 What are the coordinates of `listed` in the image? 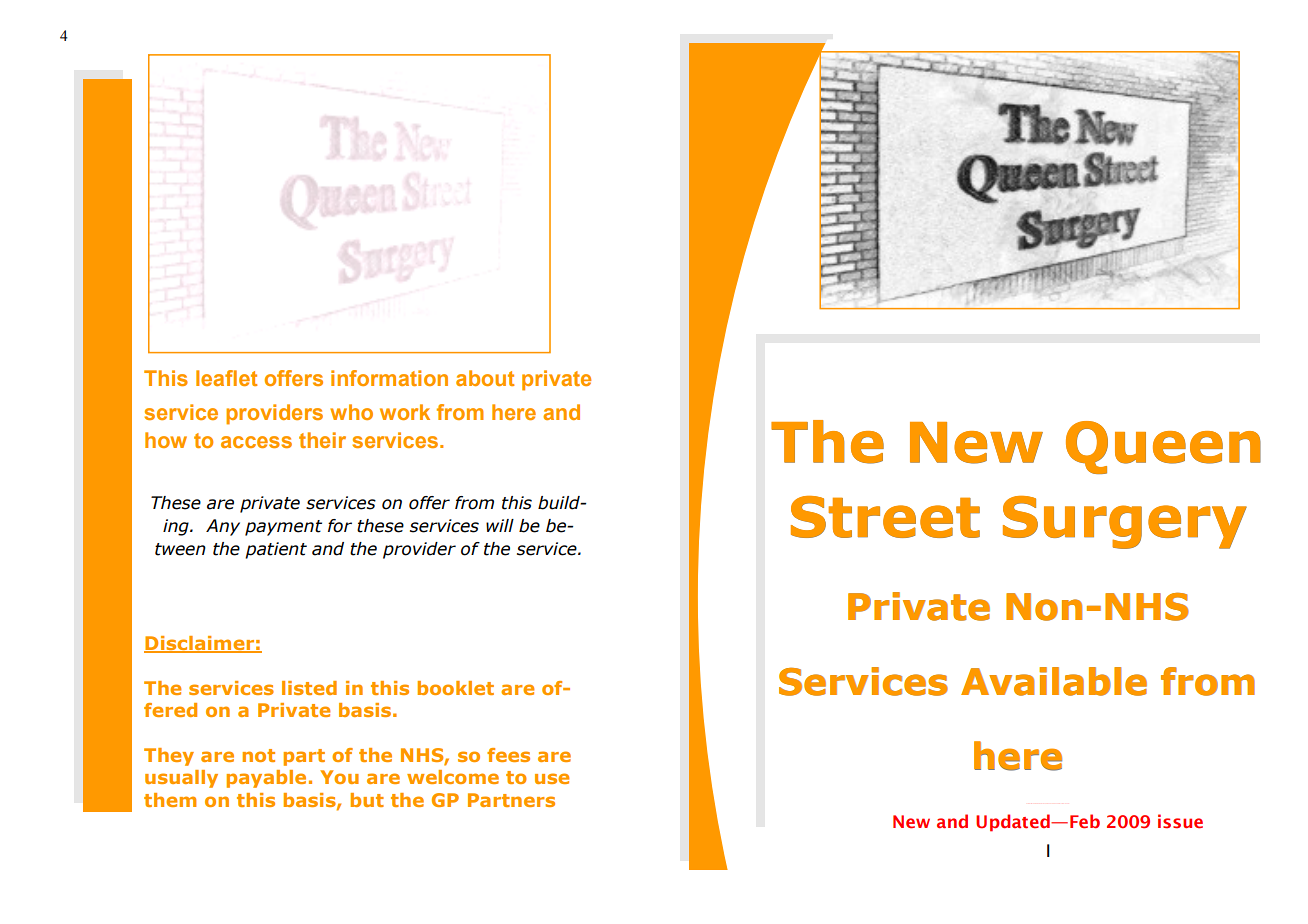 It's located at (309, 688).
